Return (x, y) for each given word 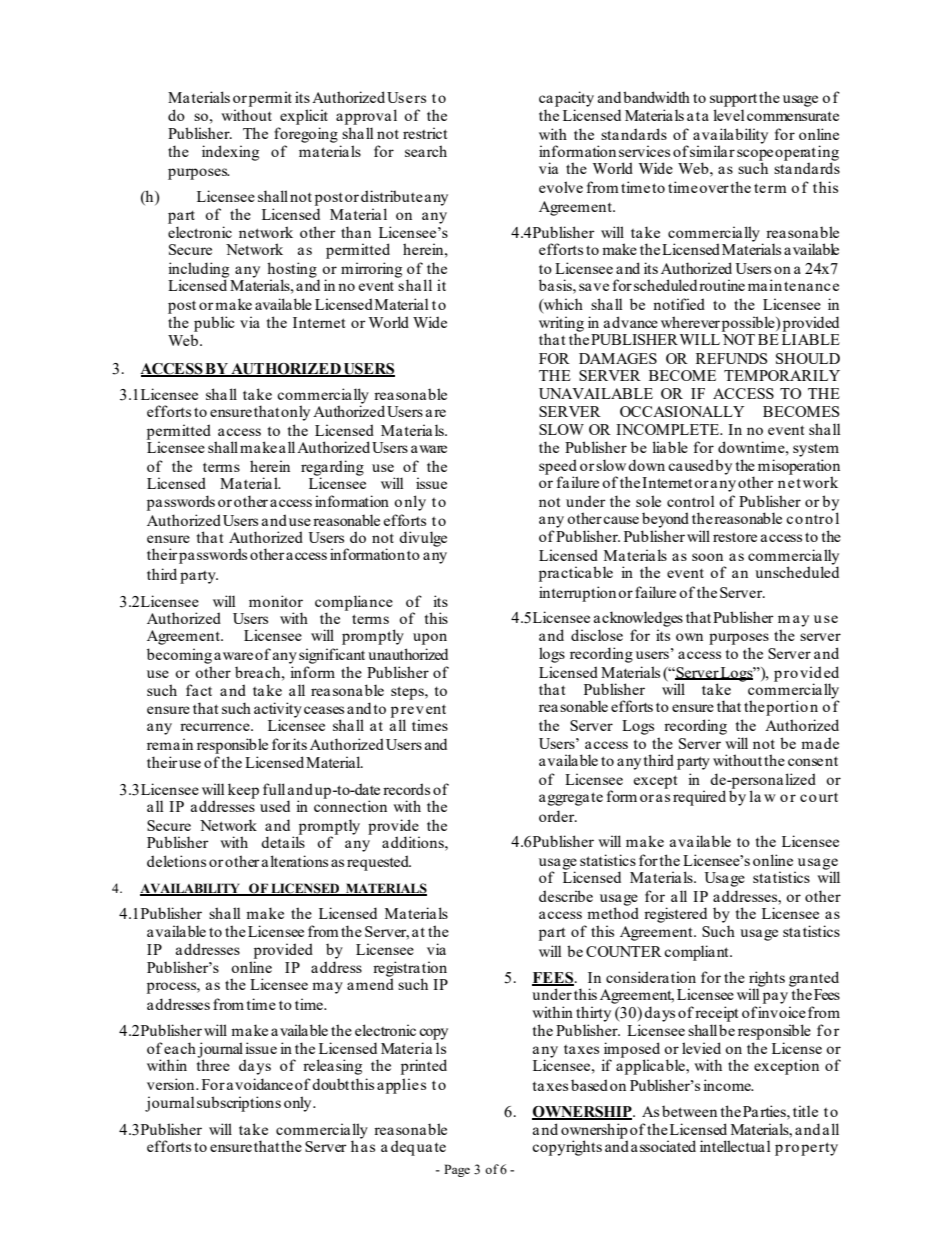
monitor (276, 601)
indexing (230, 153)
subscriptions (239, 1104)
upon (430, 639)
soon (707, 557)
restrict (425, 133)
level (729, 115)
